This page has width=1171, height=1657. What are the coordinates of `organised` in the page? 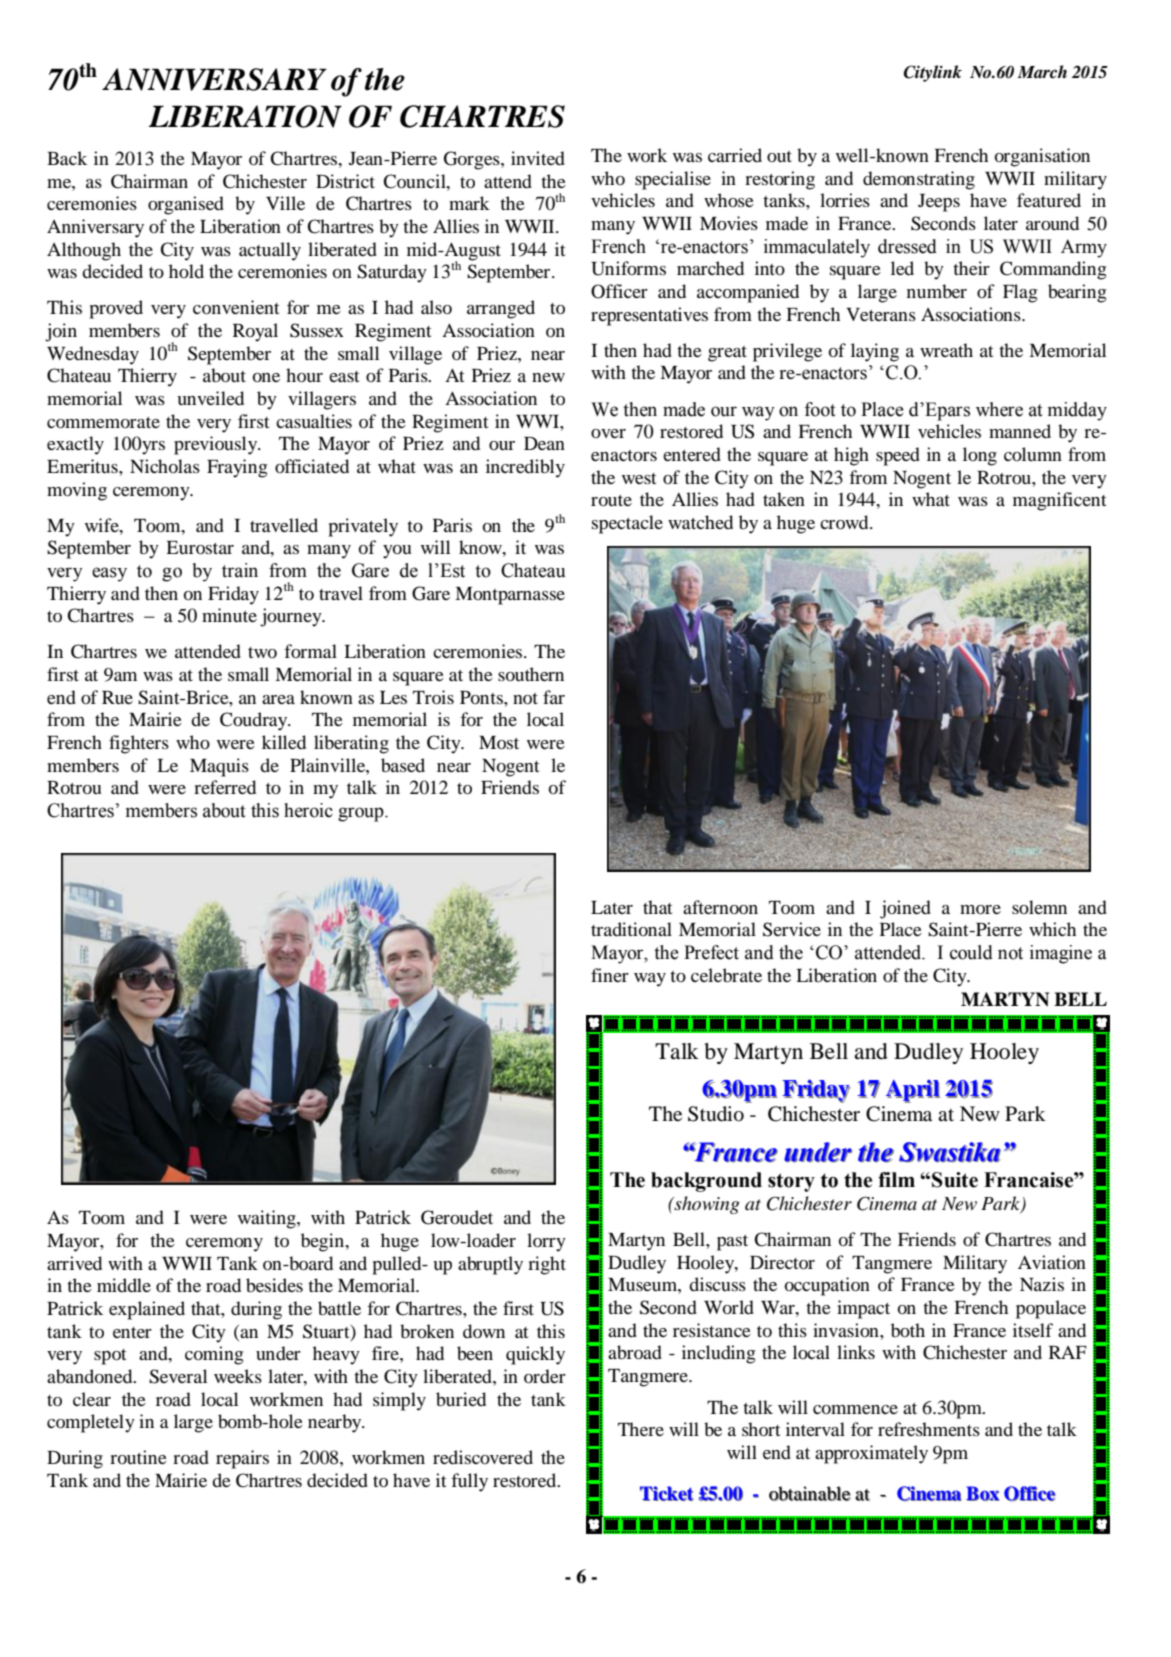 It's located at (186, 205).
